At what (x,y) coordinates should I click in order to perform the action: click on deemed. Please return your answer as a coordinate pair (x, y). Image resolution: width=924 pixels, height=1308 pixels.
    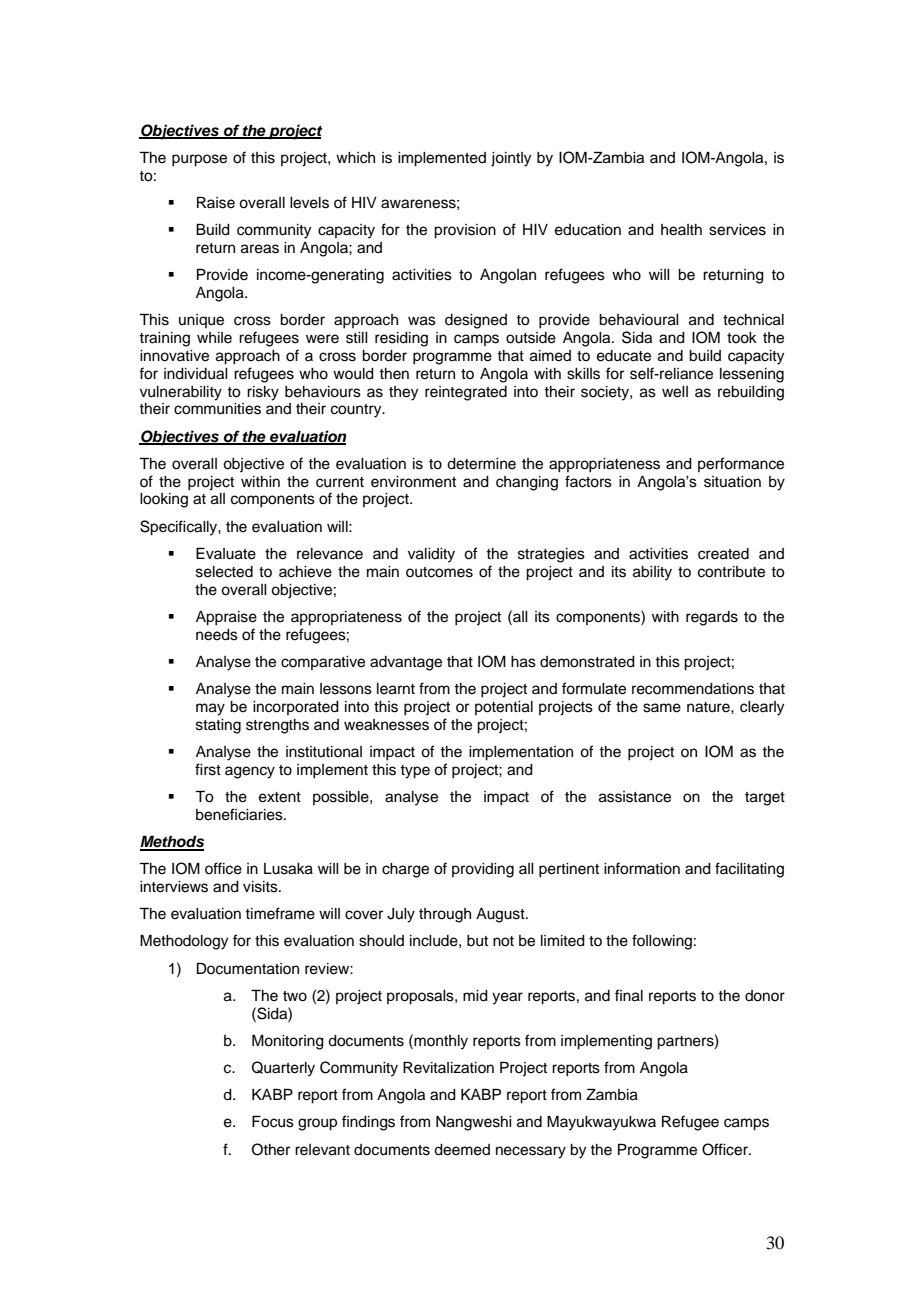
    Looking at the image, I should click on (462, 1150).
